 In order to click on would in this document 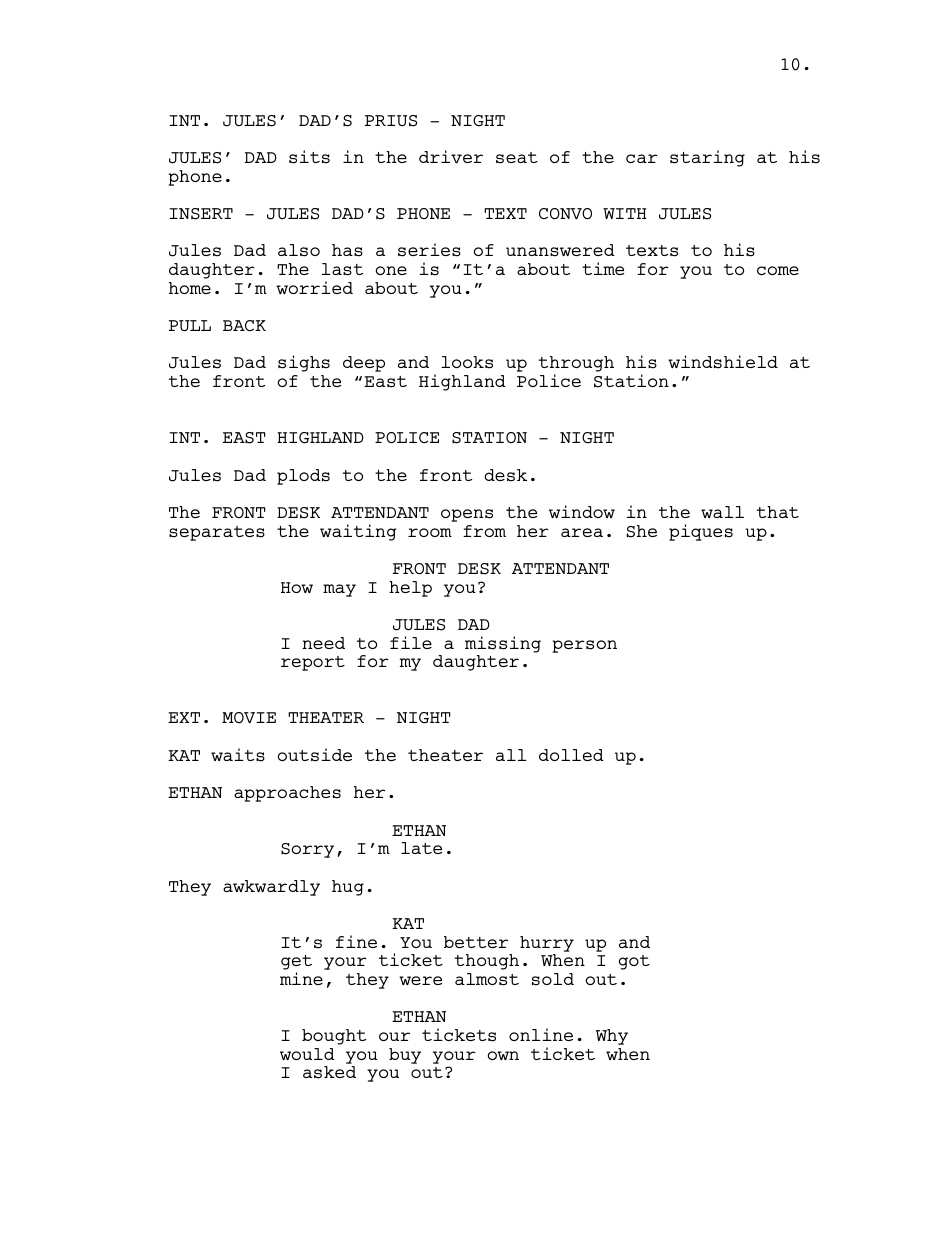, I will do `click(307, 1054)`.
